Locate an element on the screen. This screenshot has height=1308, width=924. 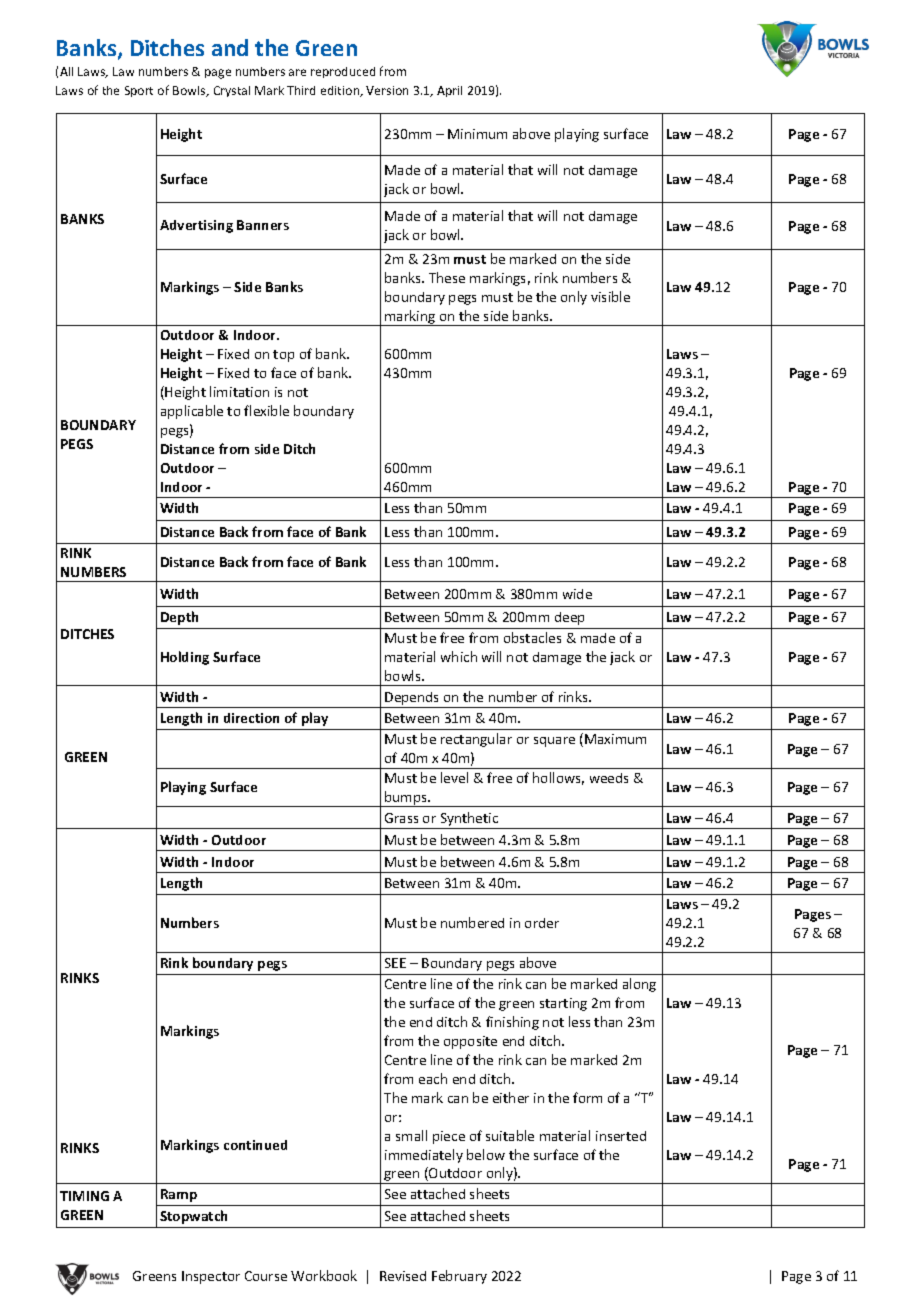
weeds is located at coordinates (609, 778).
